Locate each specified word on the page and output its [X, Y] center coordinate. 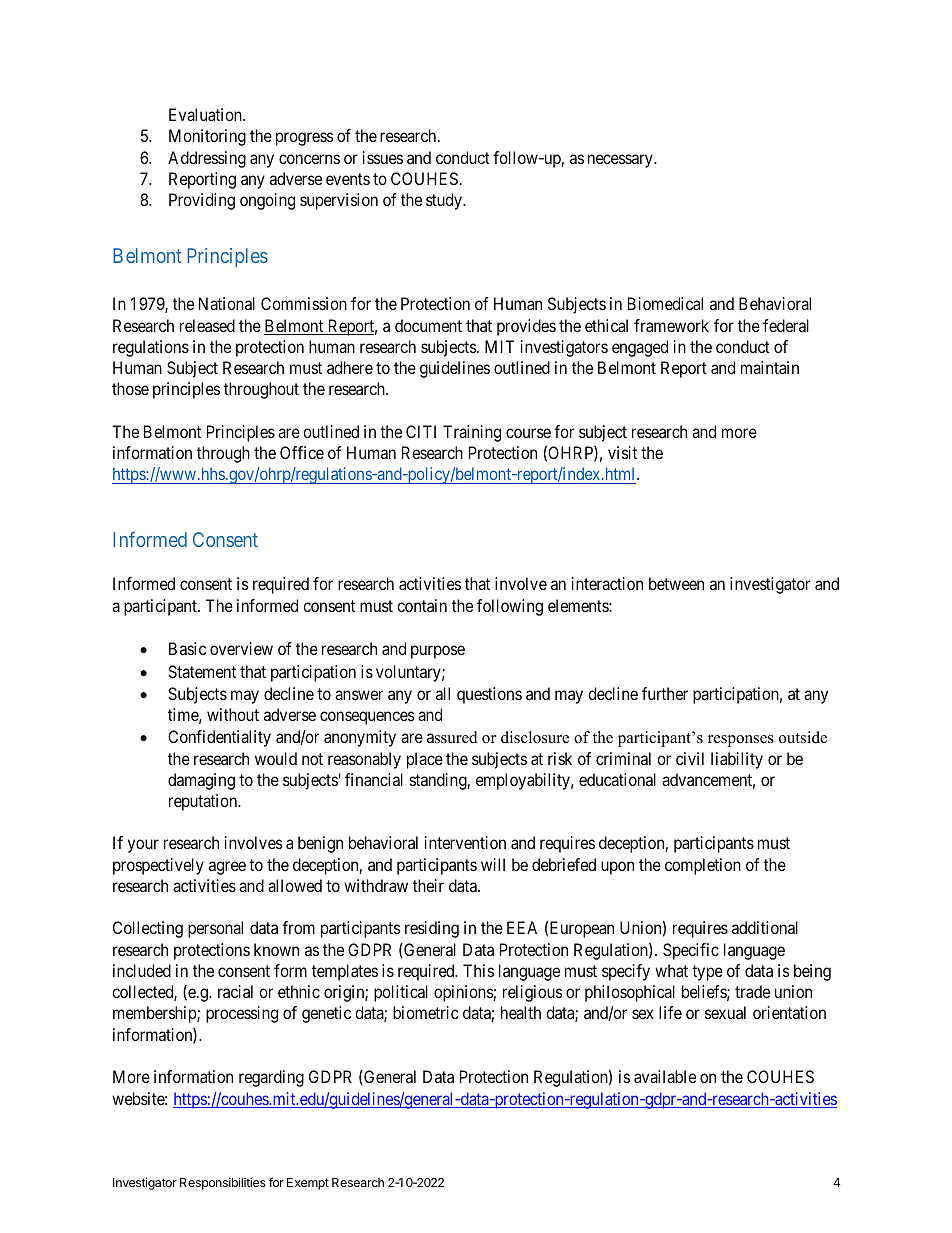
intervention [465, 842]
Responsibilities [223, 1183]
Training [472, 433]
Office [302, 452]
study [445, 201]
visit [622, 452]
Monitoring [207, 137]
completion [703, 866]
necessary [621, 161]
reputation [204, 802]
